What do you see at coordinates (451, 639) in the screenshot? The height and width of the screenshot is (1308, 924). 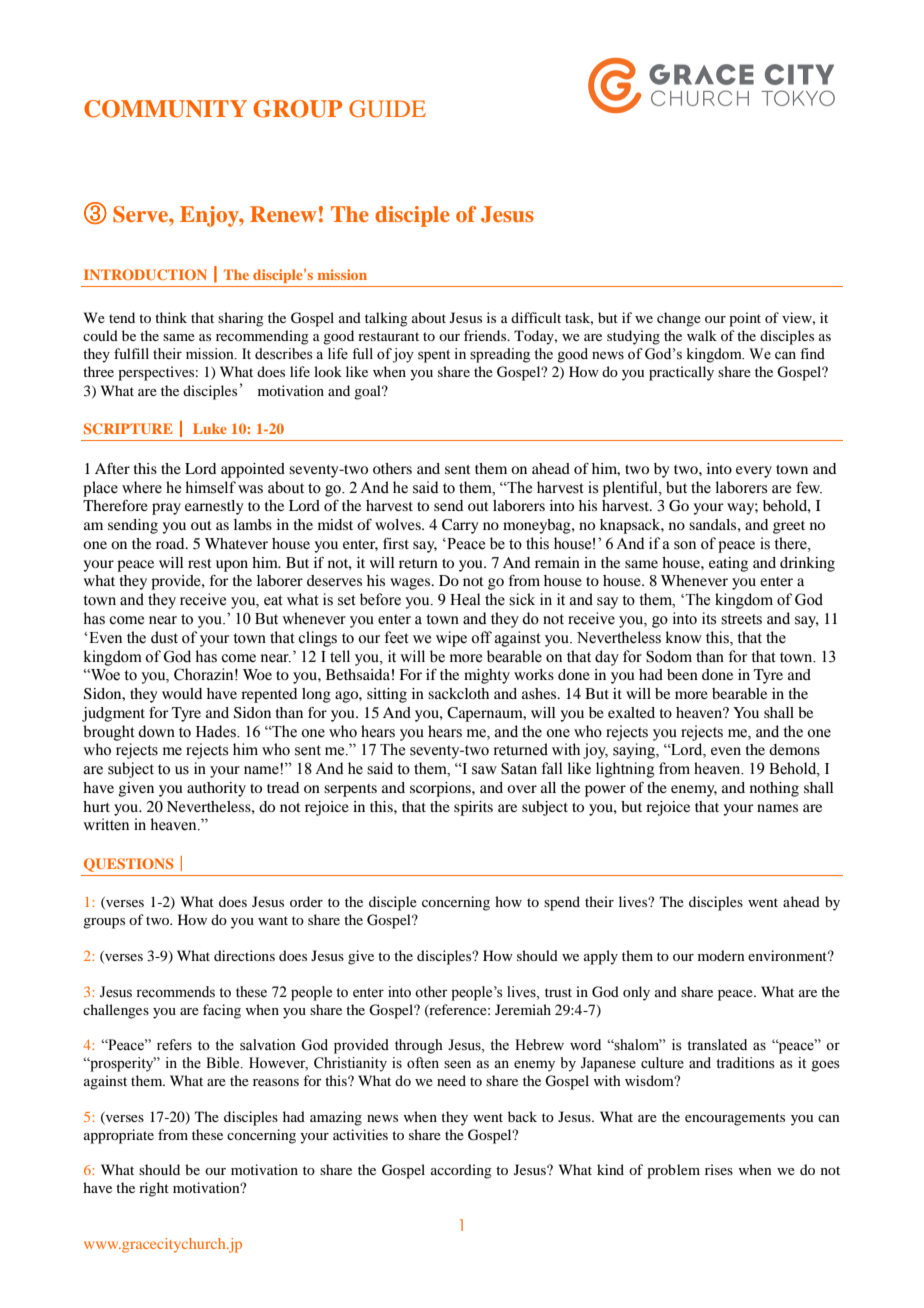 I see `wipe` at bounding box center [451, 639].
